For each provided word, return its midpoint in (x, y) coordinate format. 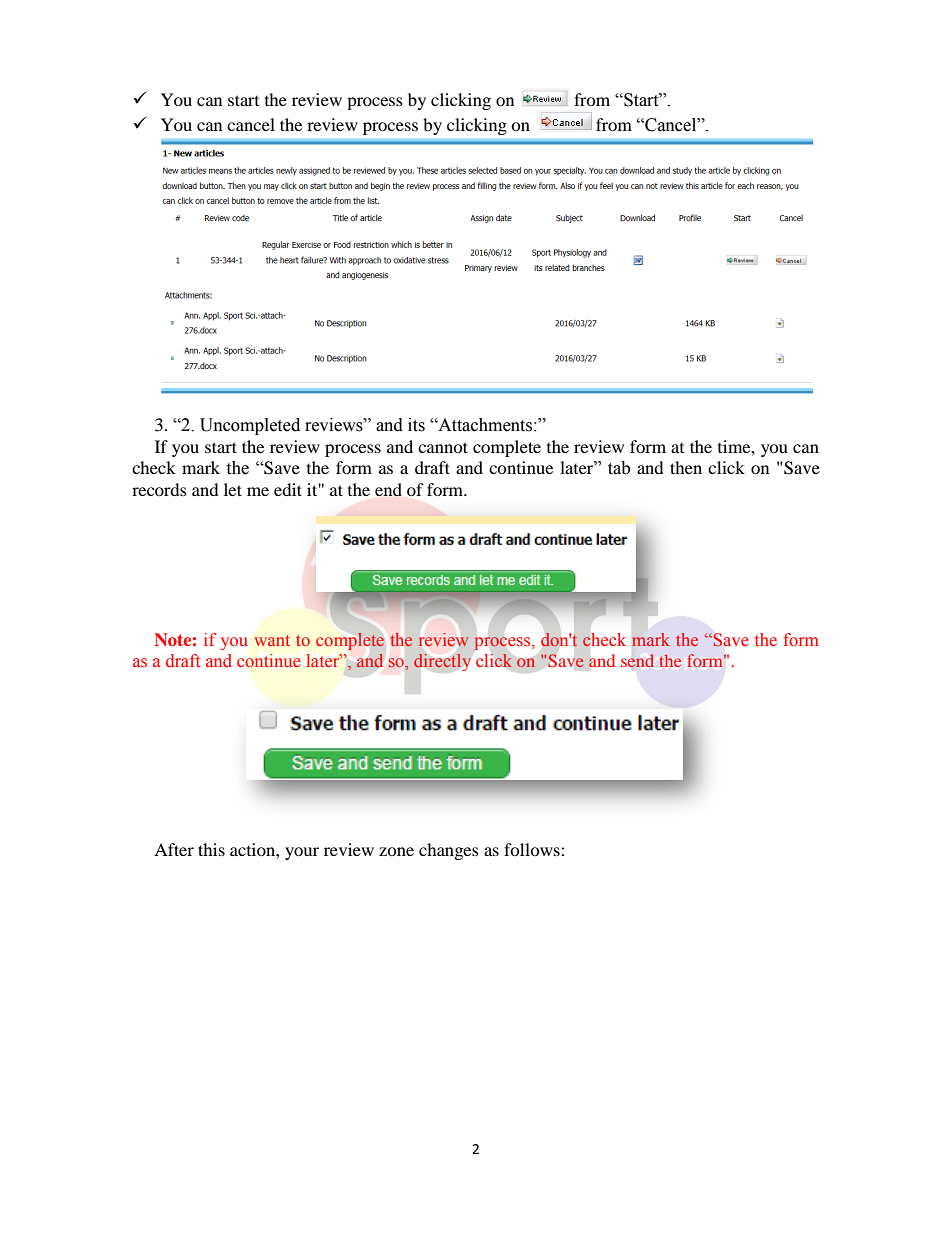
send (637, 660)
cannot (443, 447)
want (272, 640)
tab (619, 468)
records (159, 489)
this (211, 849)
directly (442, 662)
